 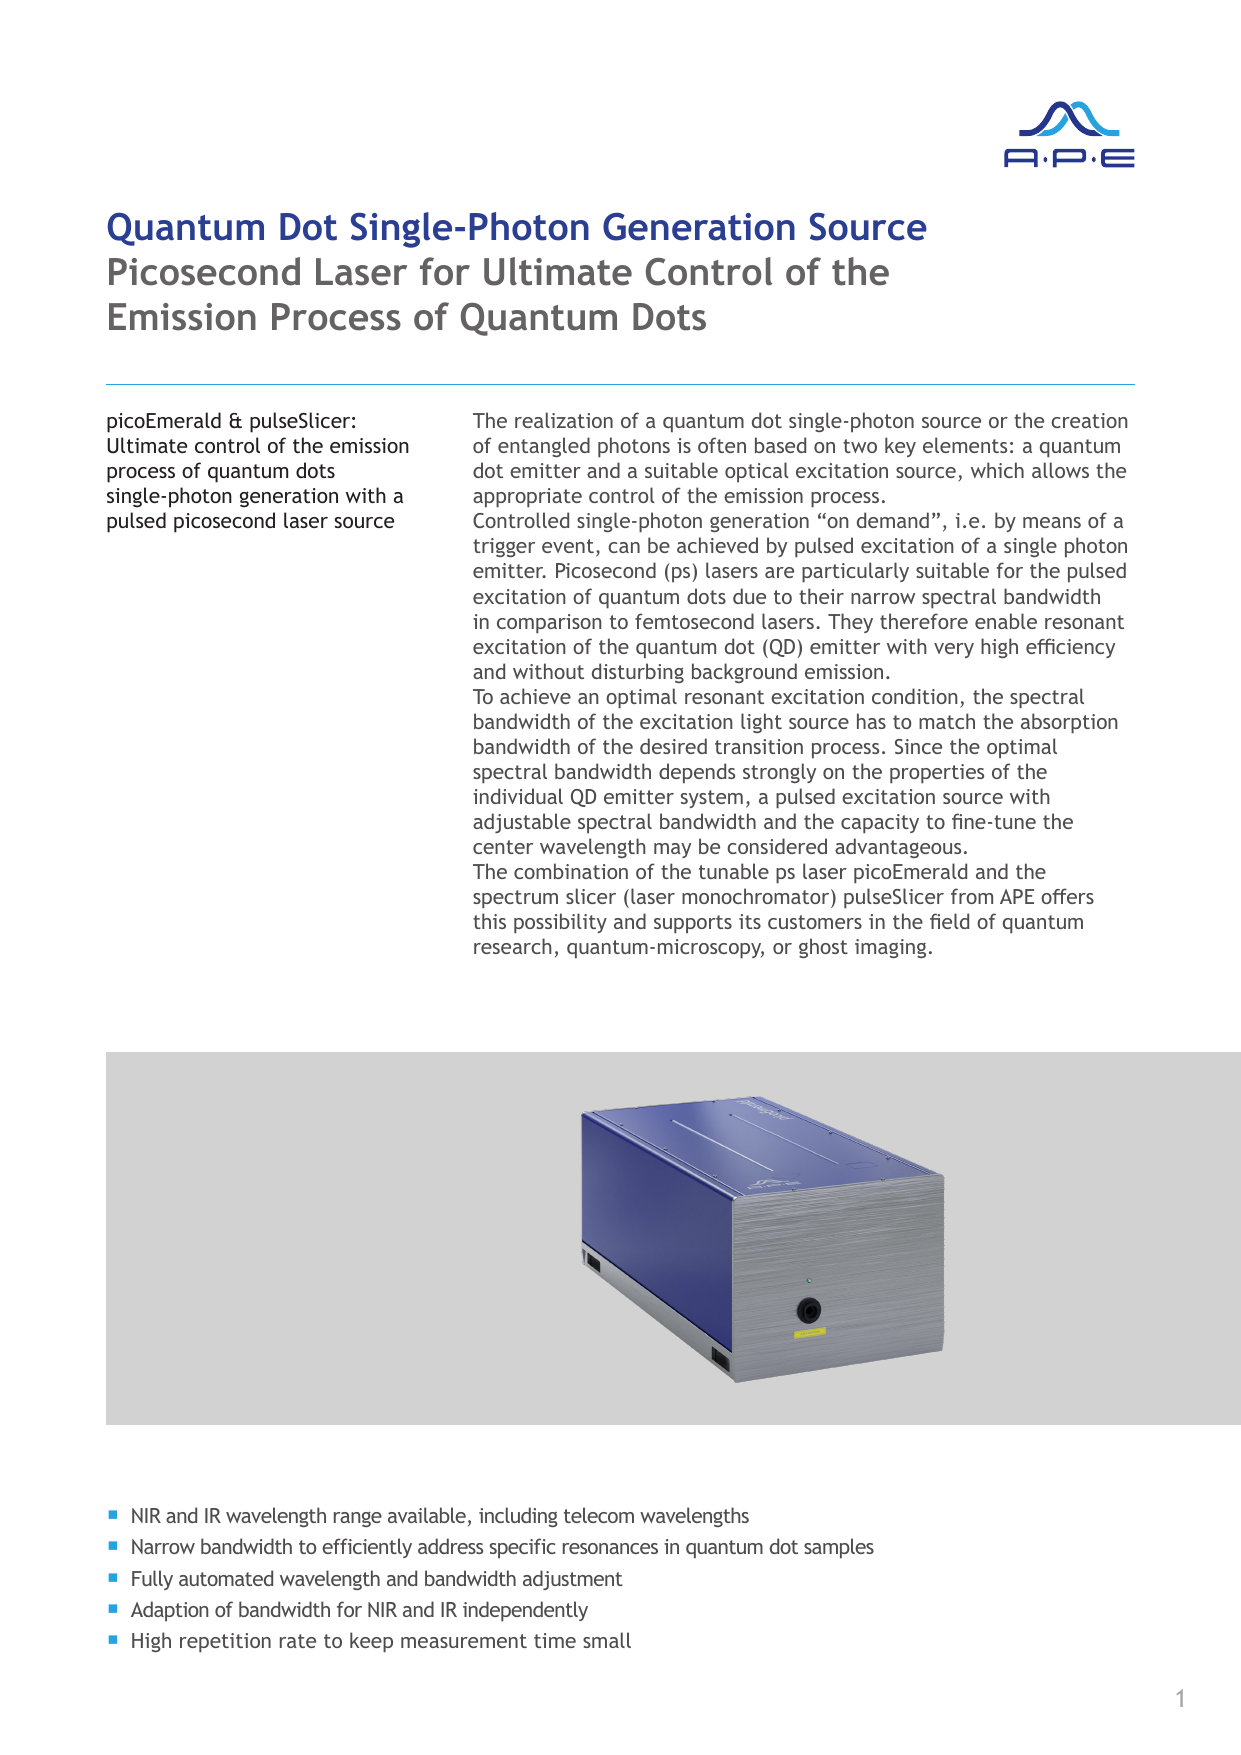 I want to click on automated, so click(x=226, y=1578).
